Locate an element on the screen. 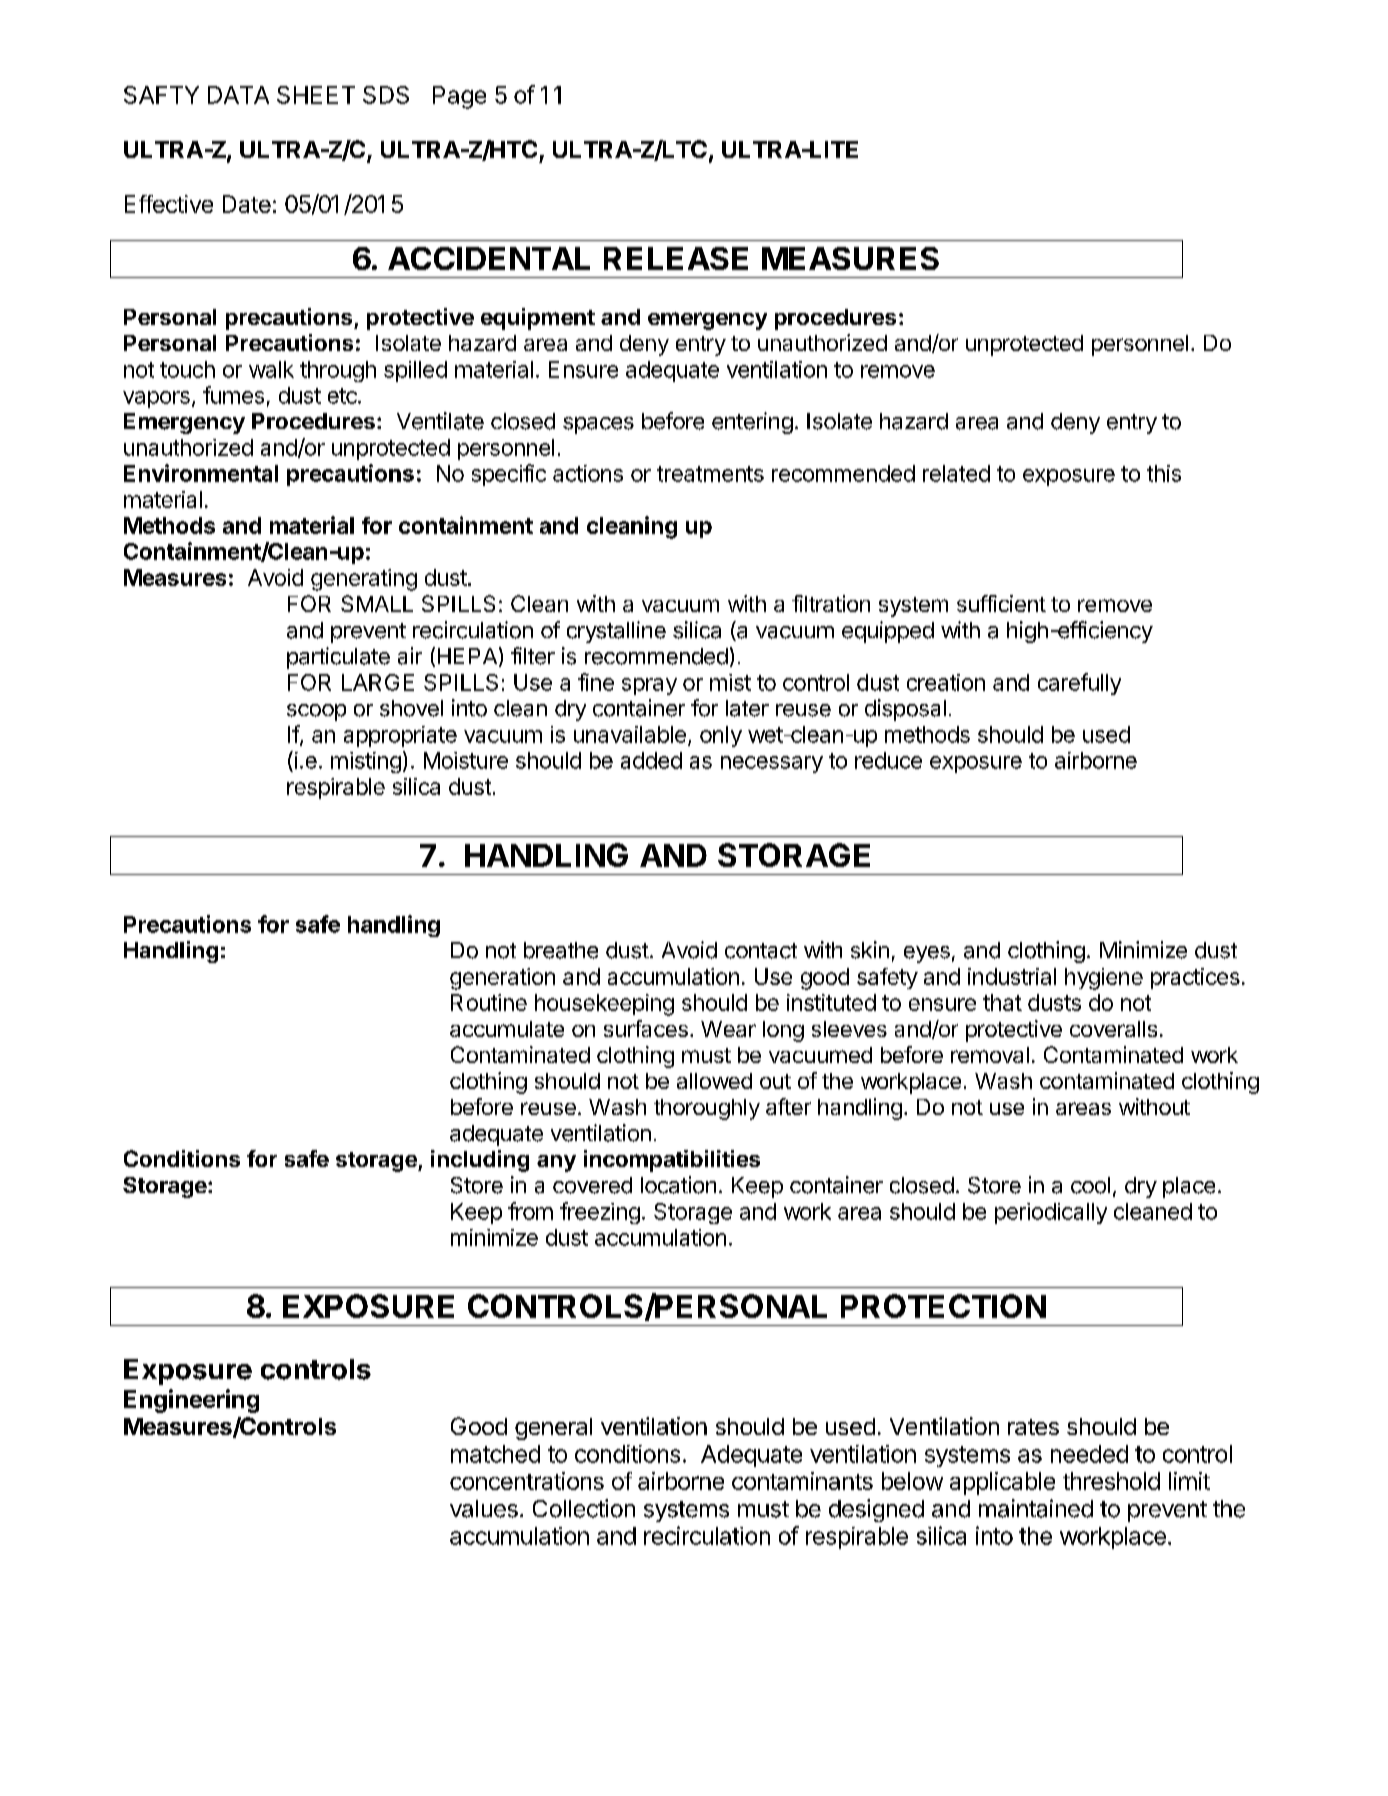 This screenshot has width=1388, height=1796. surfaces is located at coordinates (646, 1028).
